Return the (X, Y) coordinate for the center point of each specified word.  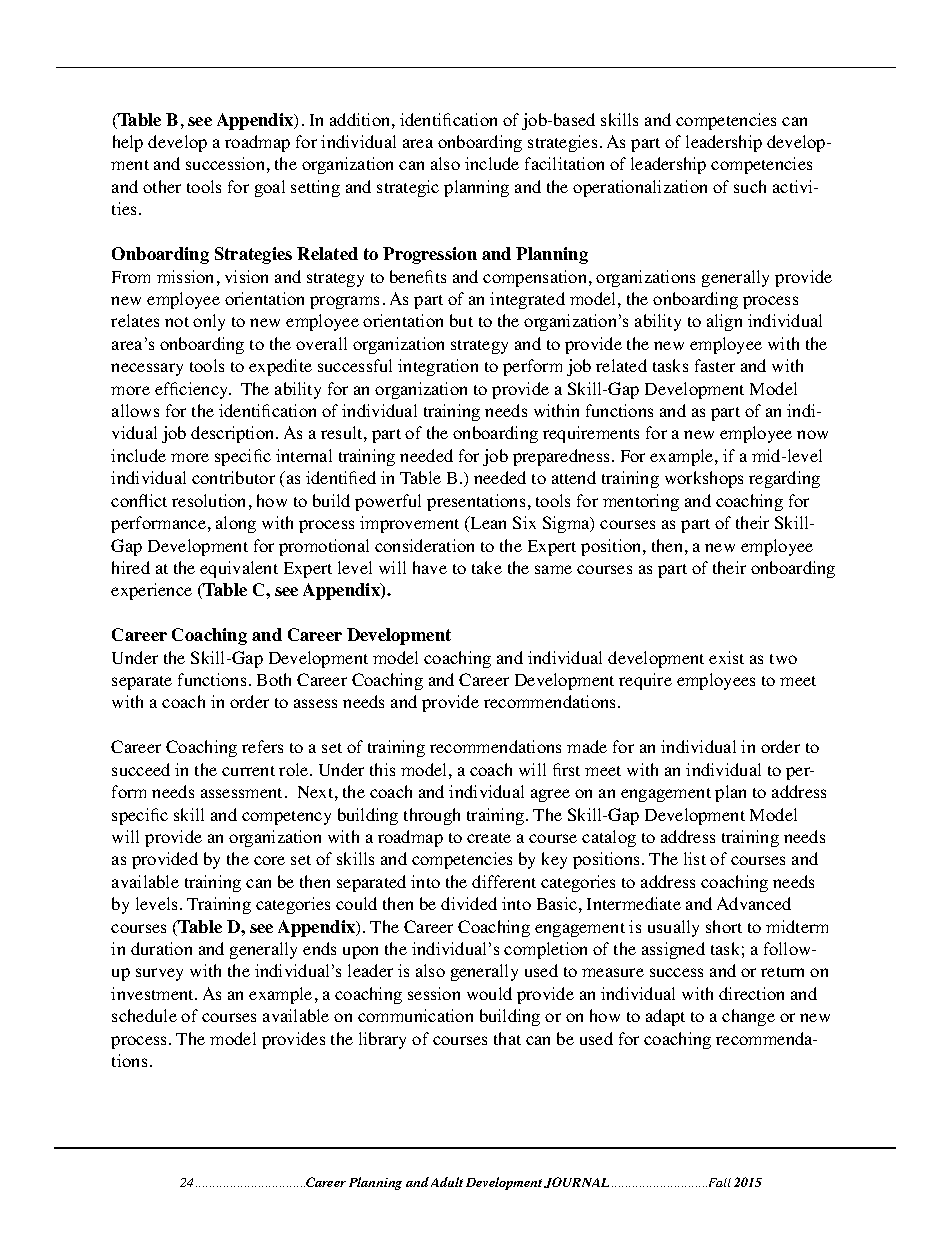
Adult (447, 1182)
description (234, 434)
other (162, 186)
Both (274, 679)
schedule (144, 1015)
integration (438, 367)
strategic (408, 188)
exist (726, 657)
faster (715, 365)
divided (469, 903)
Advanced (754, 903)
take (487, 567)
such (750, 186)
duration (161, 948)
